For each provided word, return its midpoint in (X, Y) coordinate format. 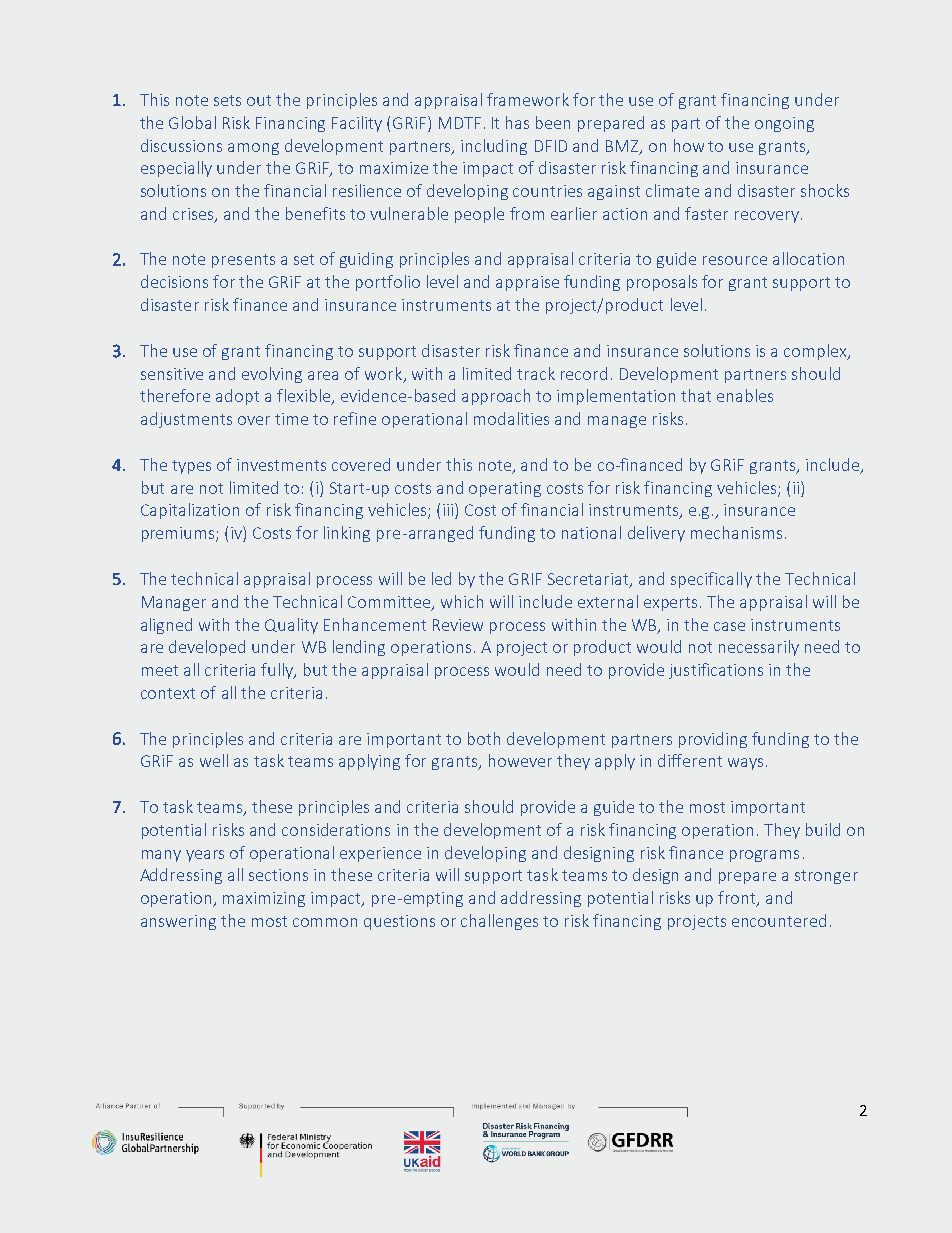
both (484, 738)
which (462, 601)
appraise (527, 283)
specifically (711, 580)
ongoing (784, 124)
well (214, 760)
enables (745, 395)
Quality (291, 626)
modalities (511, 418)
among (253, 149)
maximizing (264, 899)
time (291, 419)
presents (243, 261)
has (517, 122)
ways (745, 764)
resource (735, 260)
